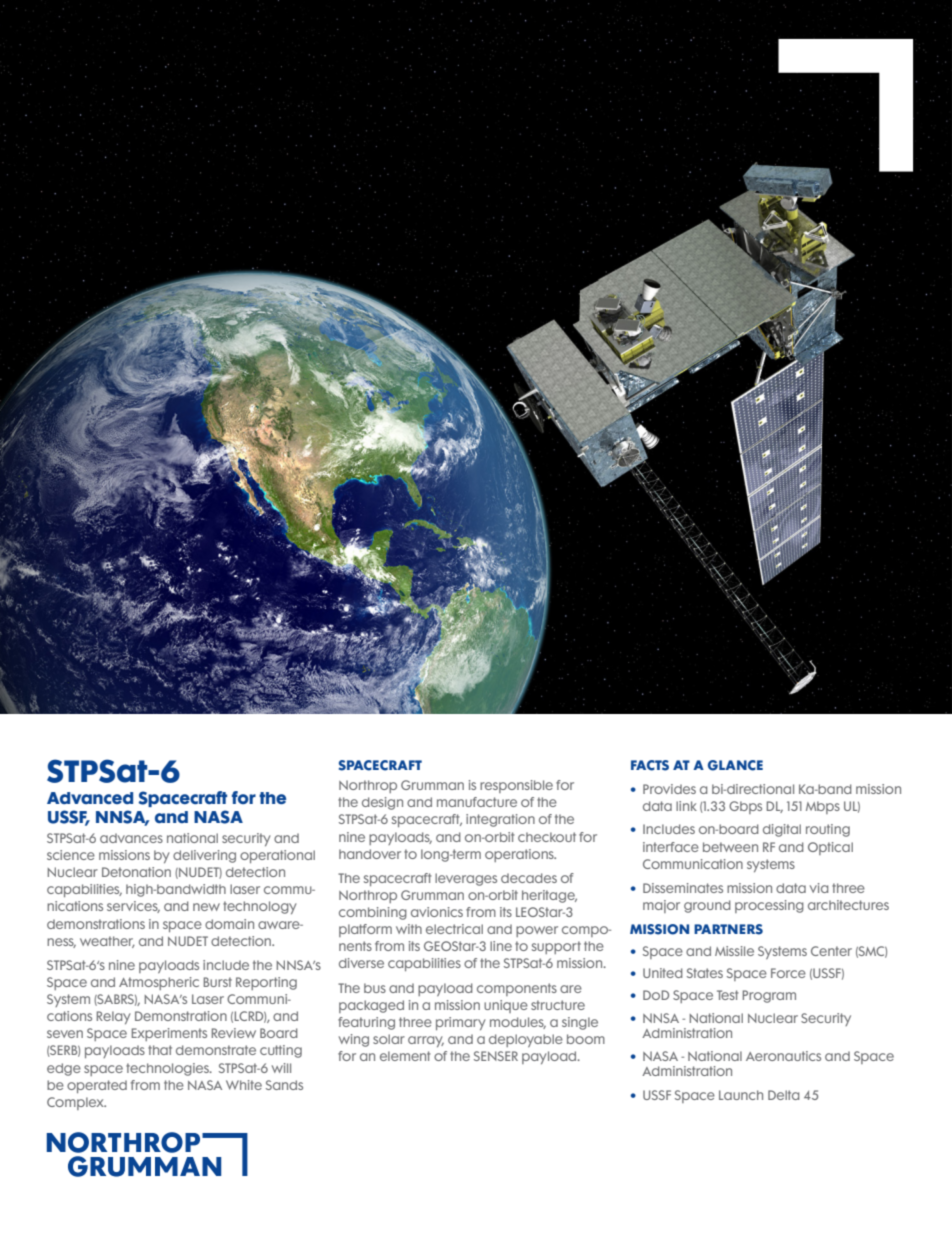 This screenshot has width=952, height=1233. What do you see at coordinates (728, 995) in the screenshot?
I see `Test` at bounding box center [728, 995].
